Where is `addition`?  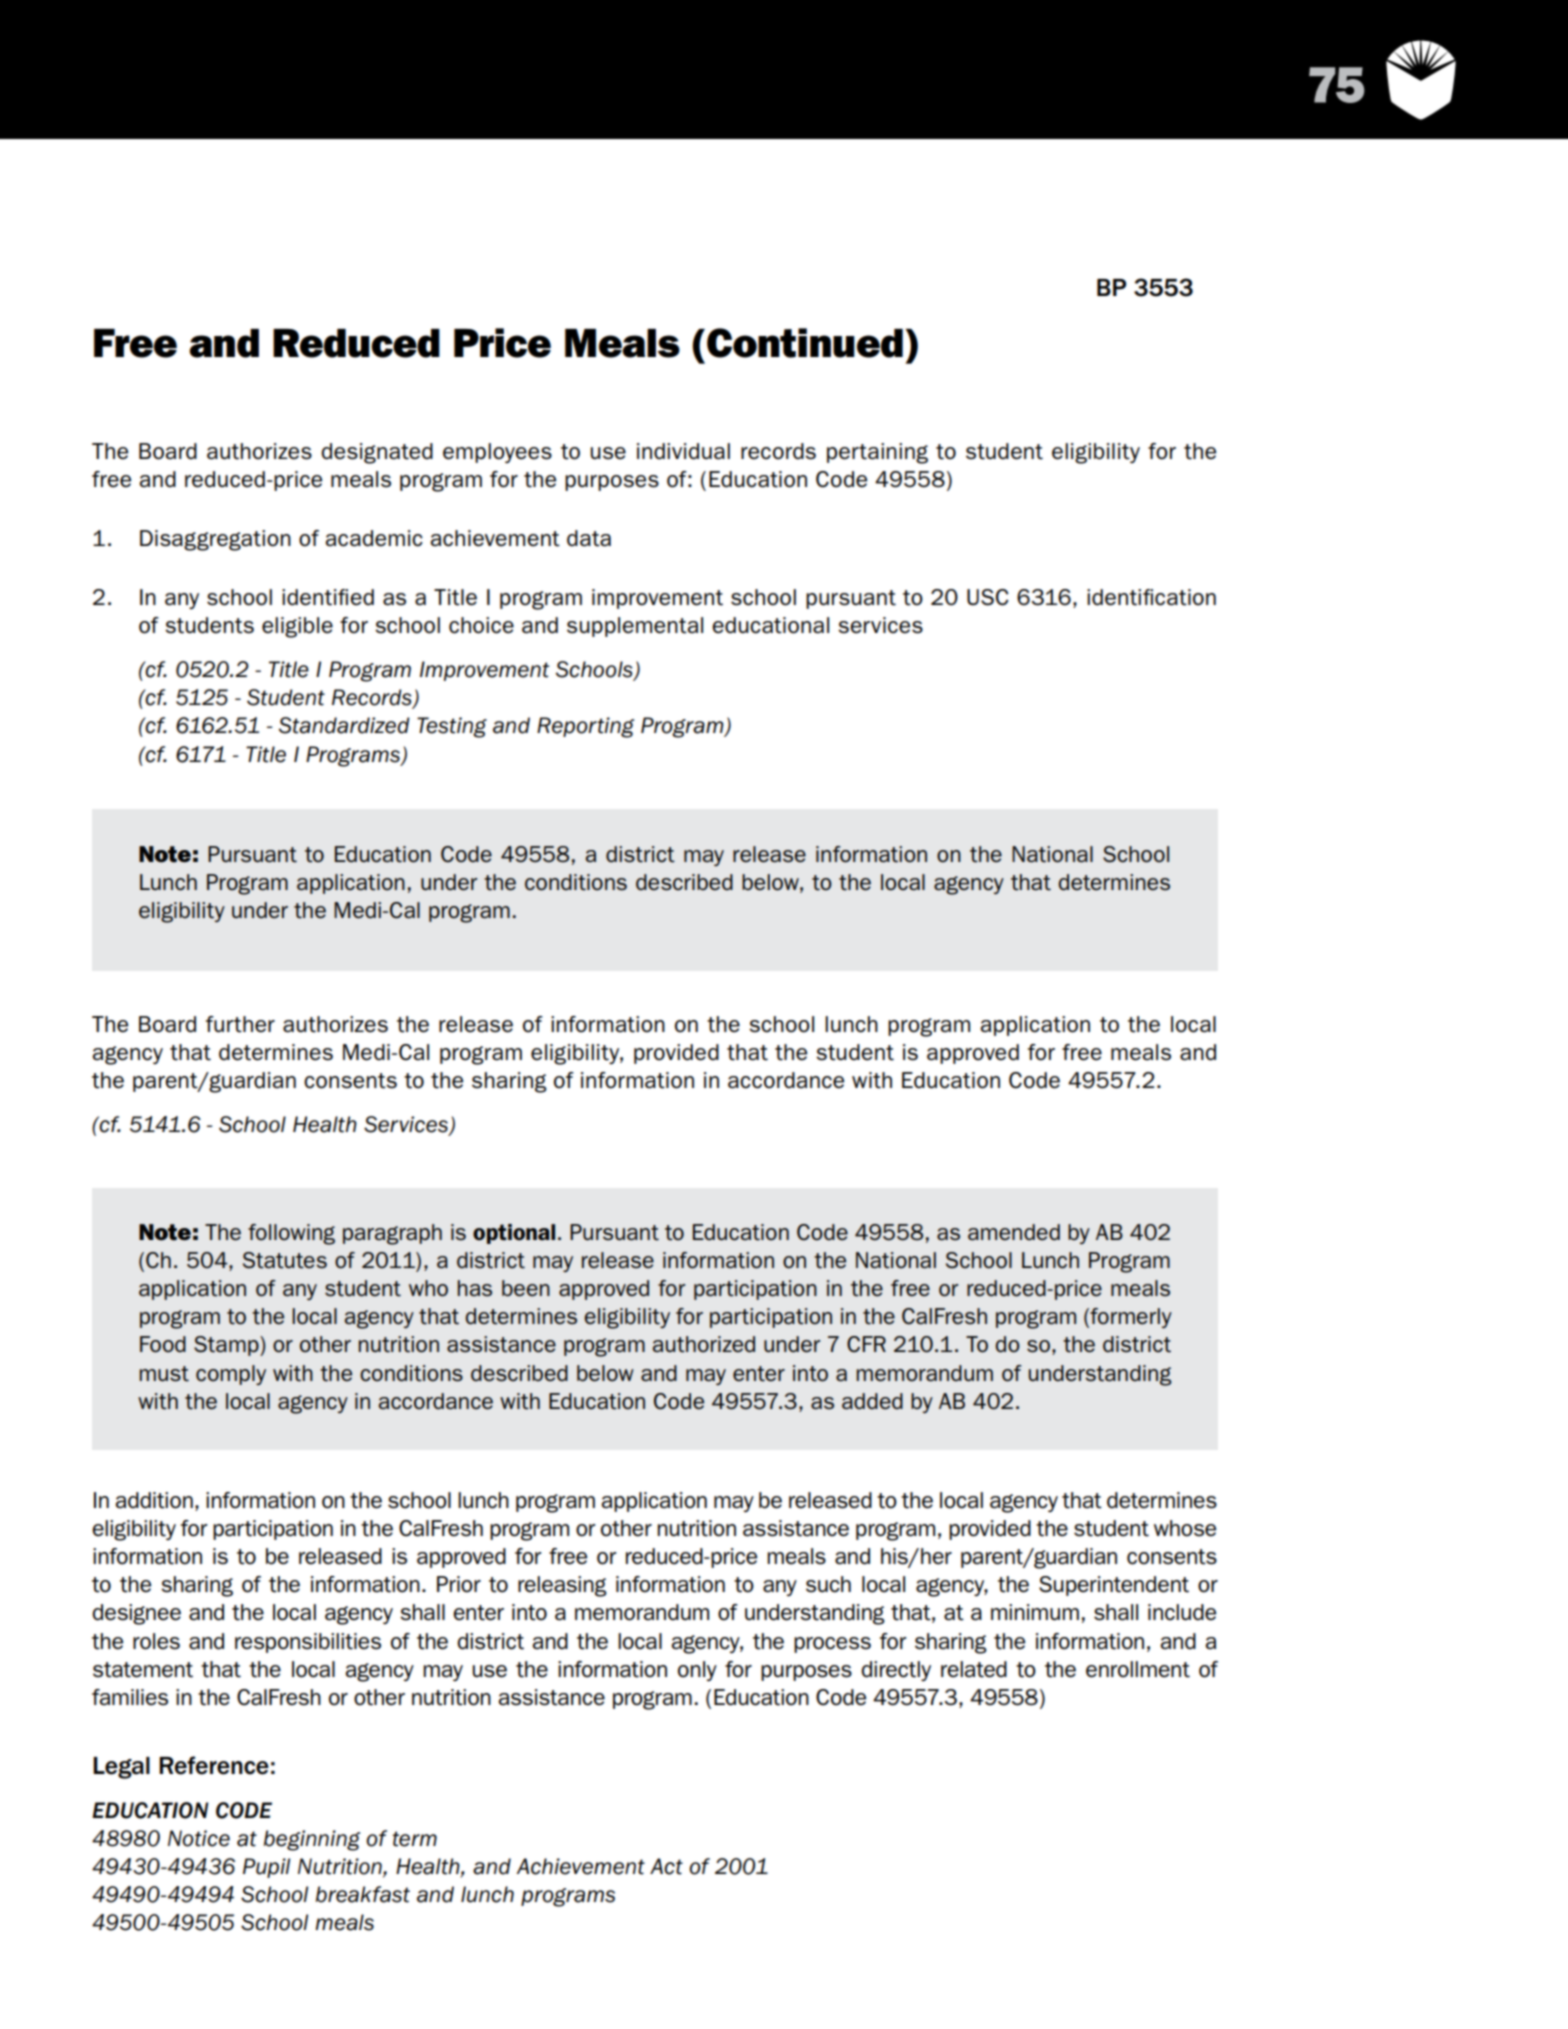 addition is located at coordinates (154, 1500).
